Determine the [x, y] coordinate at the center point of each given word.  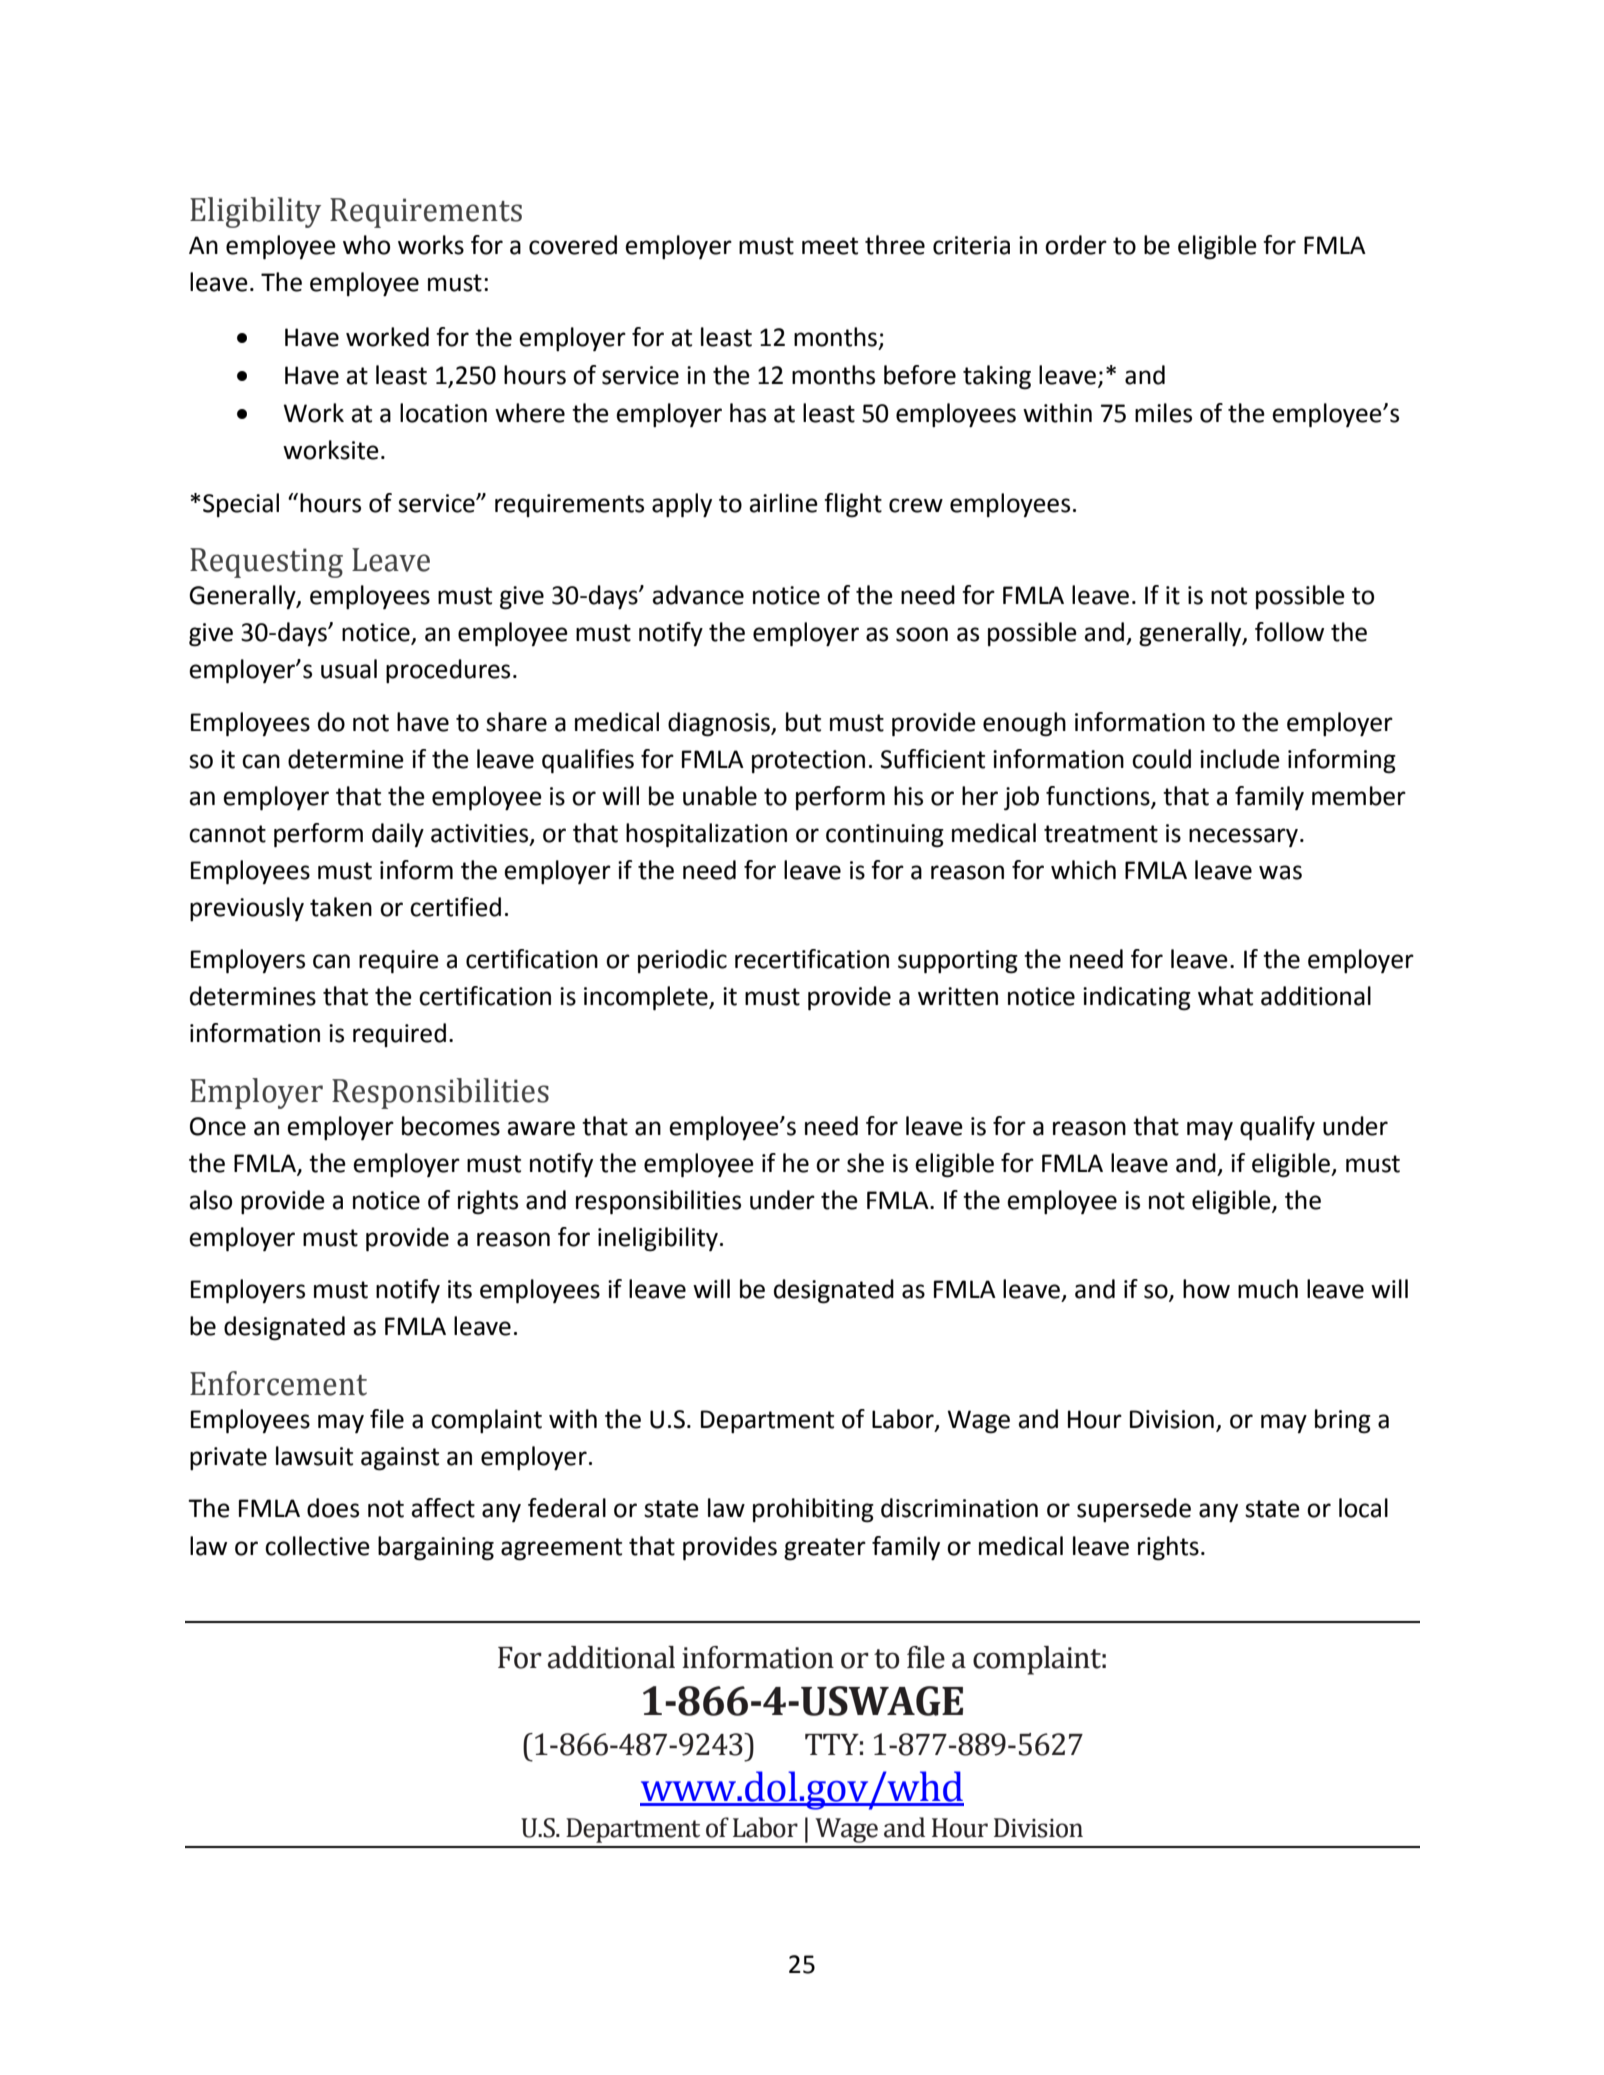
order [1076, 245]
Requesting [266, 563]
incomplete [647, 998]
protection [808, 761]
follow [1289, 632]
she [865, 1163]
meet [830, 246]
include [1240, 759]
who [366, 245]
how [1206, 1289]
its [460, 1289]
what [1225, 996]
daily [398, 835]
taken [341, 907]
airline [784, 503]
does [333, 1508]
